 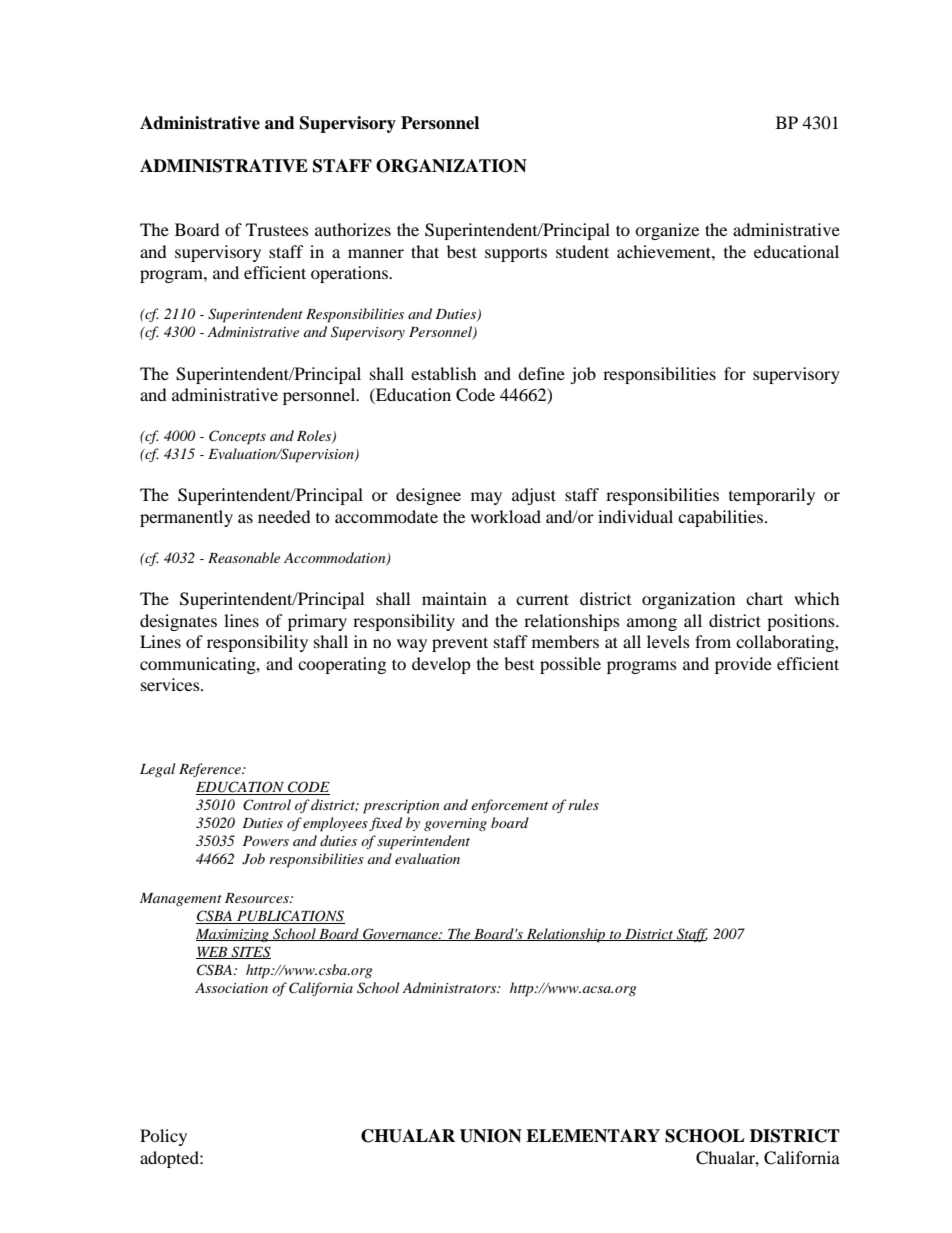 What do you see at coordinates (455, 824) in the page?
I see `governing` at bounding box center [455, 824].
